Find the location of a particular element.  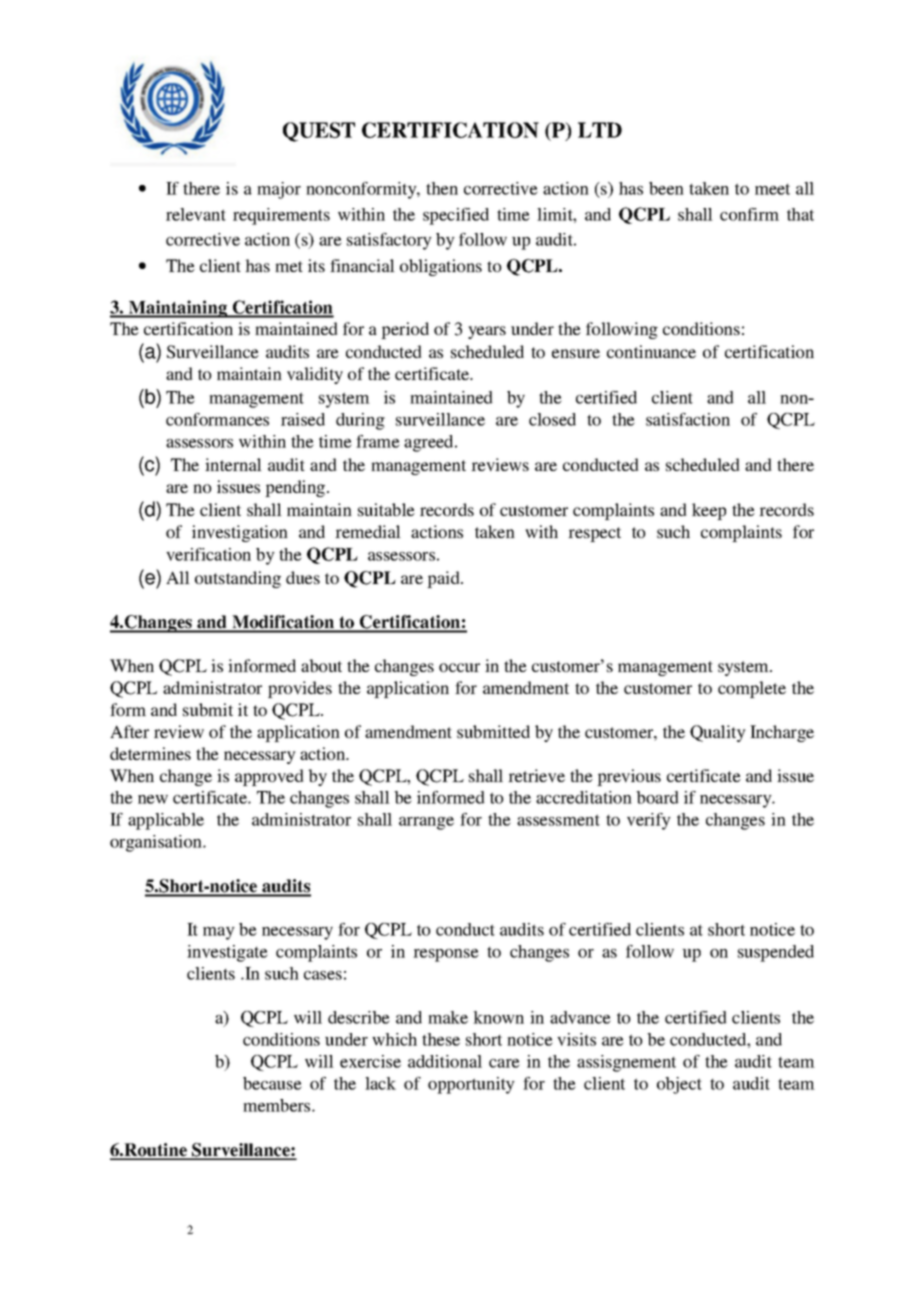

complete is located at coordinates (752, 689).
